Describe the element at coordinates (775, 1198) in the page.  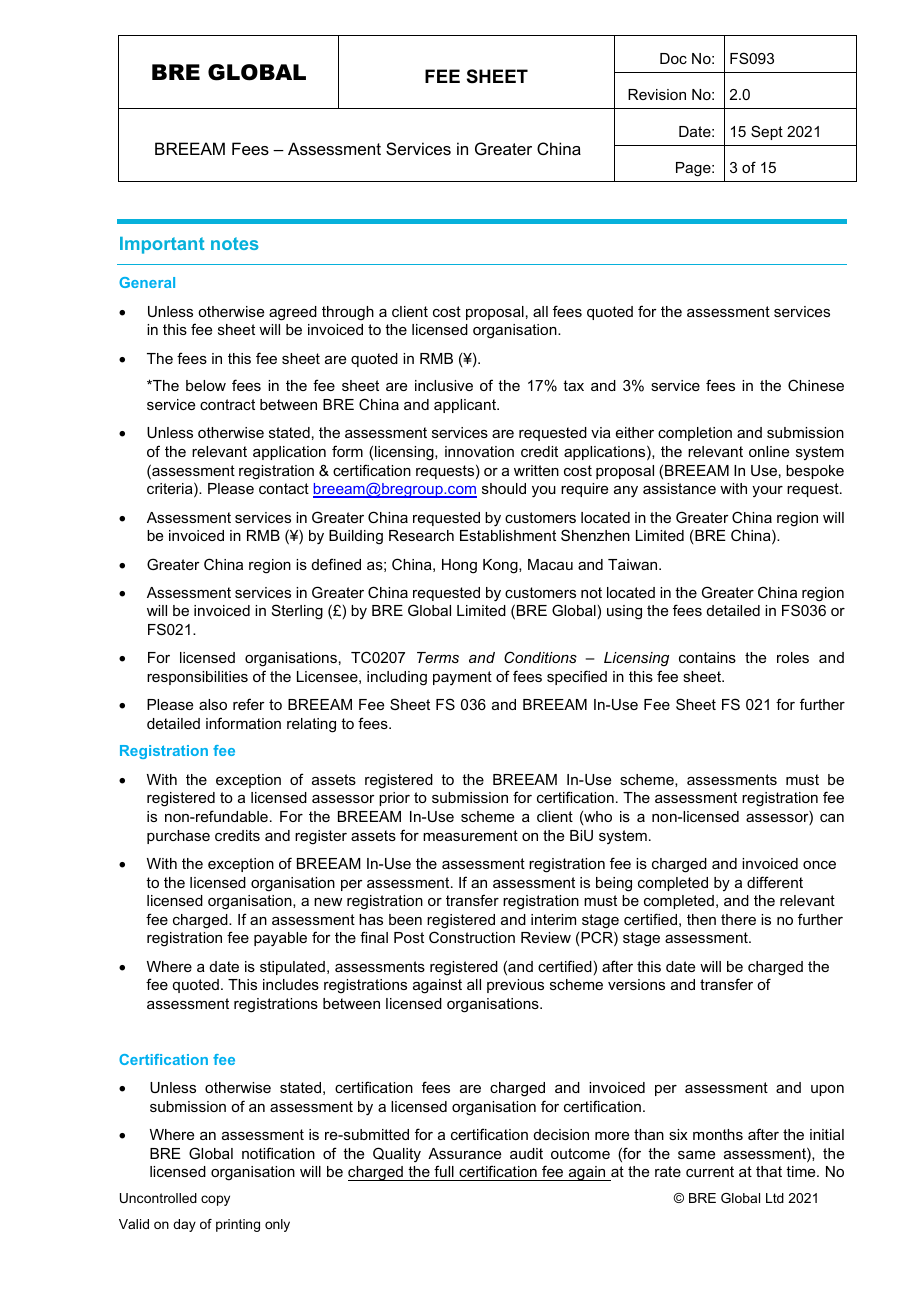
I see `Ltd` at that location.
